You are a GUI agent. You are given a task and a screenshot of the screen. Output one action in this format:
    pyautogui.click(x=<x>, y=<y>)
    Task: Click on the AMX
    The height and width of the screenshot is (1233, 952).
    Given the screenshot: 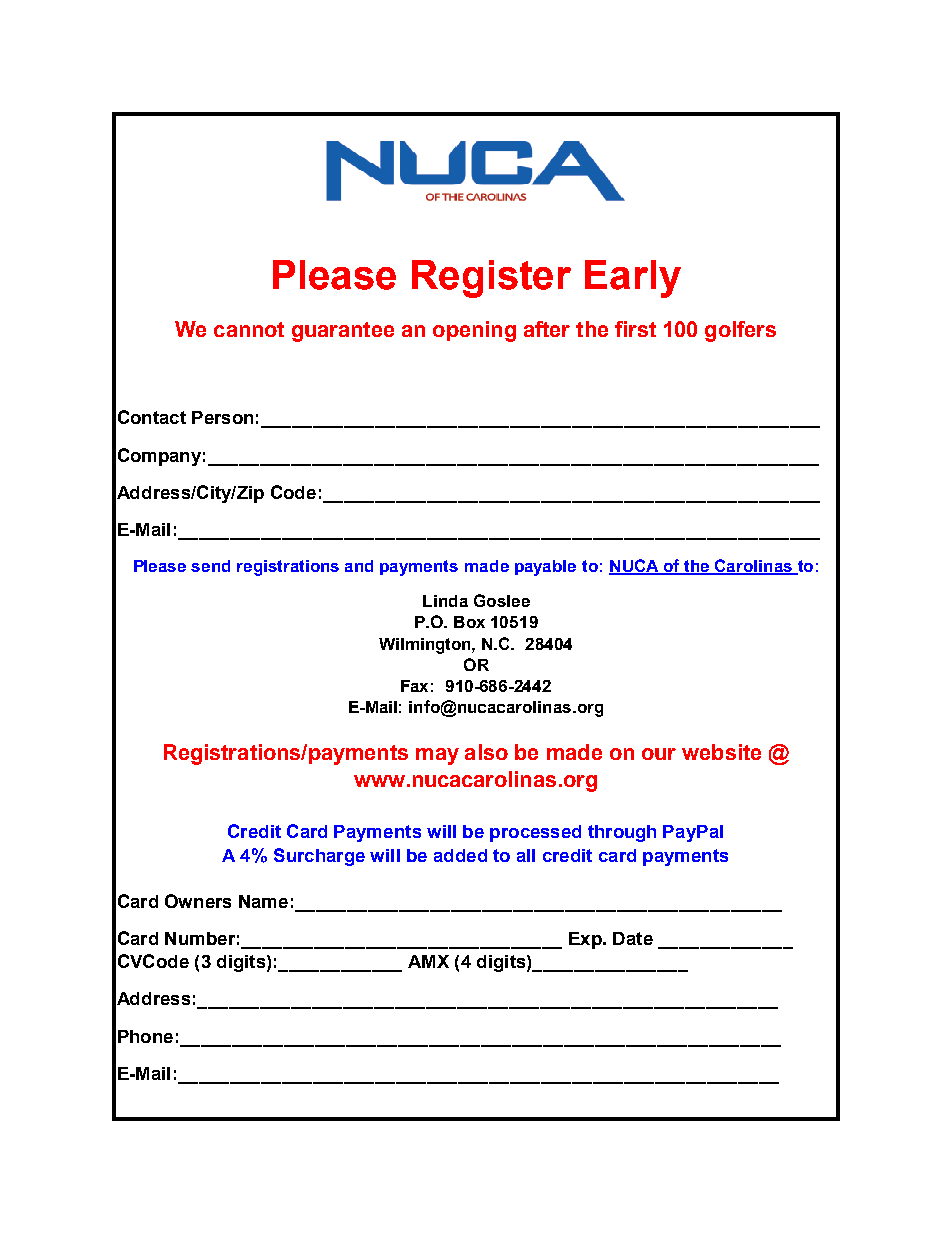 What is the action you would take?
    pyautogui.click(x=428, y=961)
